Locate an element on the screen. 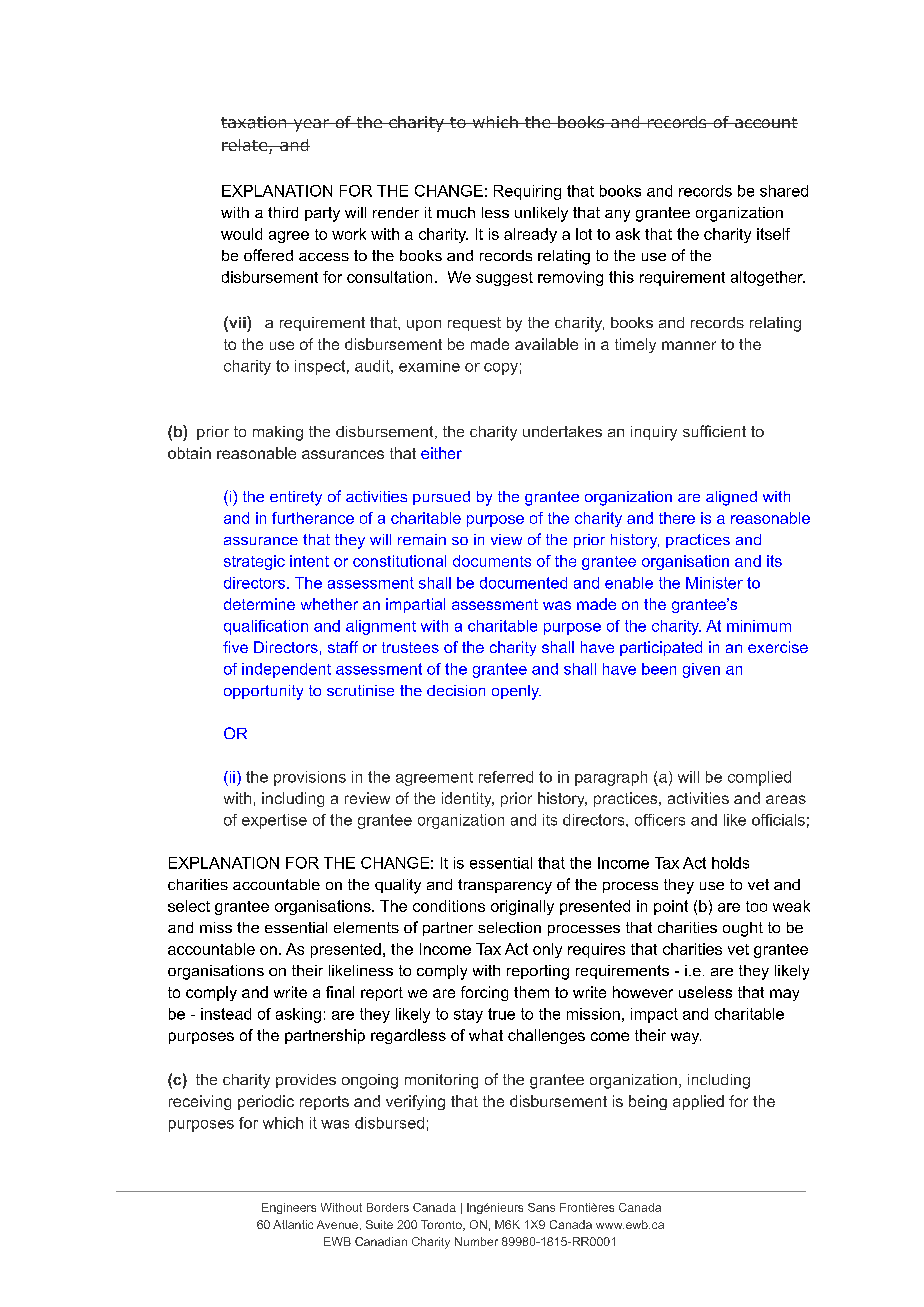 This screenshot has width=924, height=1307. Engineers is located at coordinates (289, 1208).
